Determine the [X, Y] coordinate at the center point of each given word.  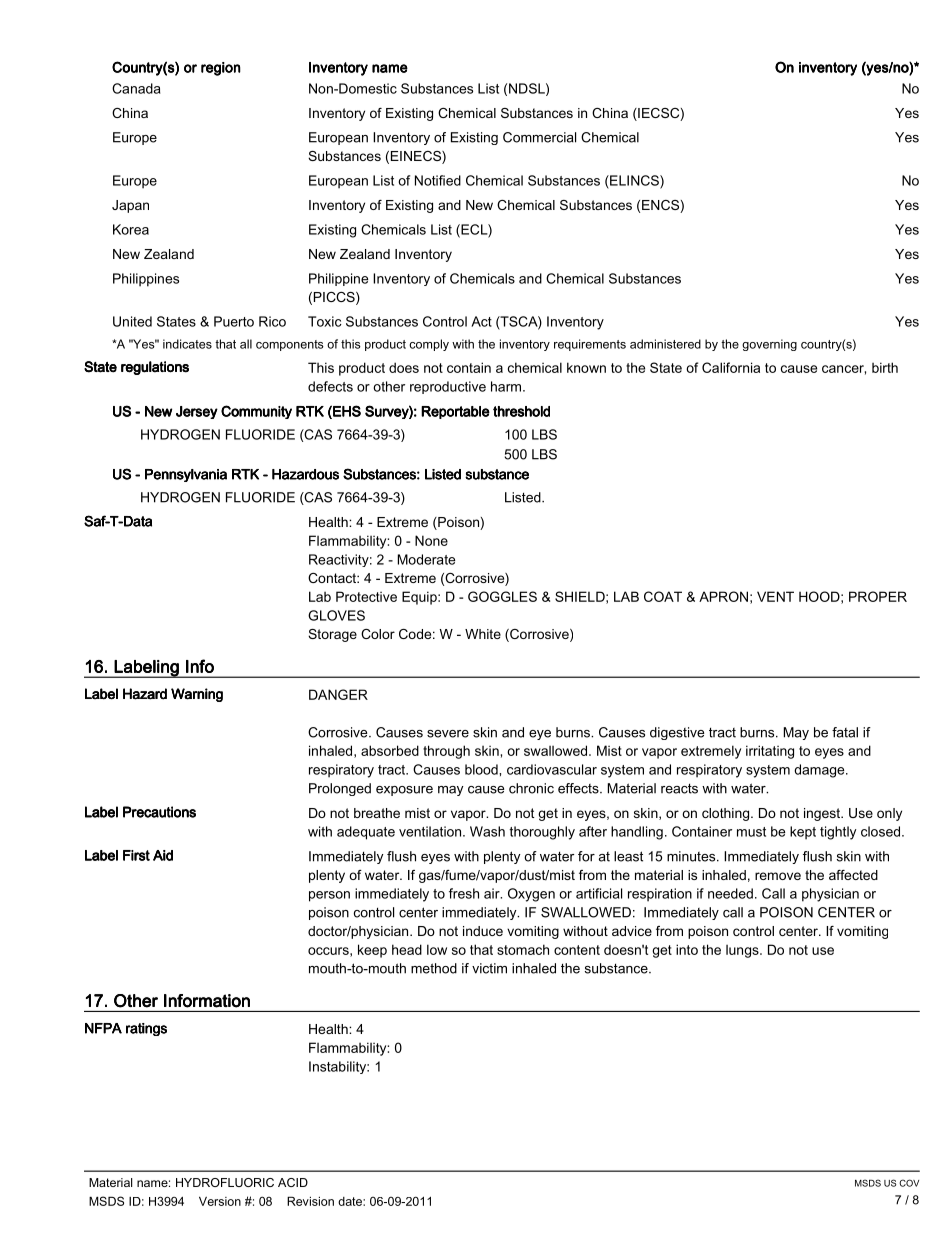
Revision [310, 1201]
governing [769, 345]
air [493, 893]
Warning [197, 695]
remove [778, 876]
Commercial [539, 137]
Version [220, 1201]
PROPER [878, 596]
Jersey [197, 412]
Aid [163, 855]
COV [909, 1183]
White [483, 634]
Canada [136, 88]
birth [885, 367]
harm [507, 386]
